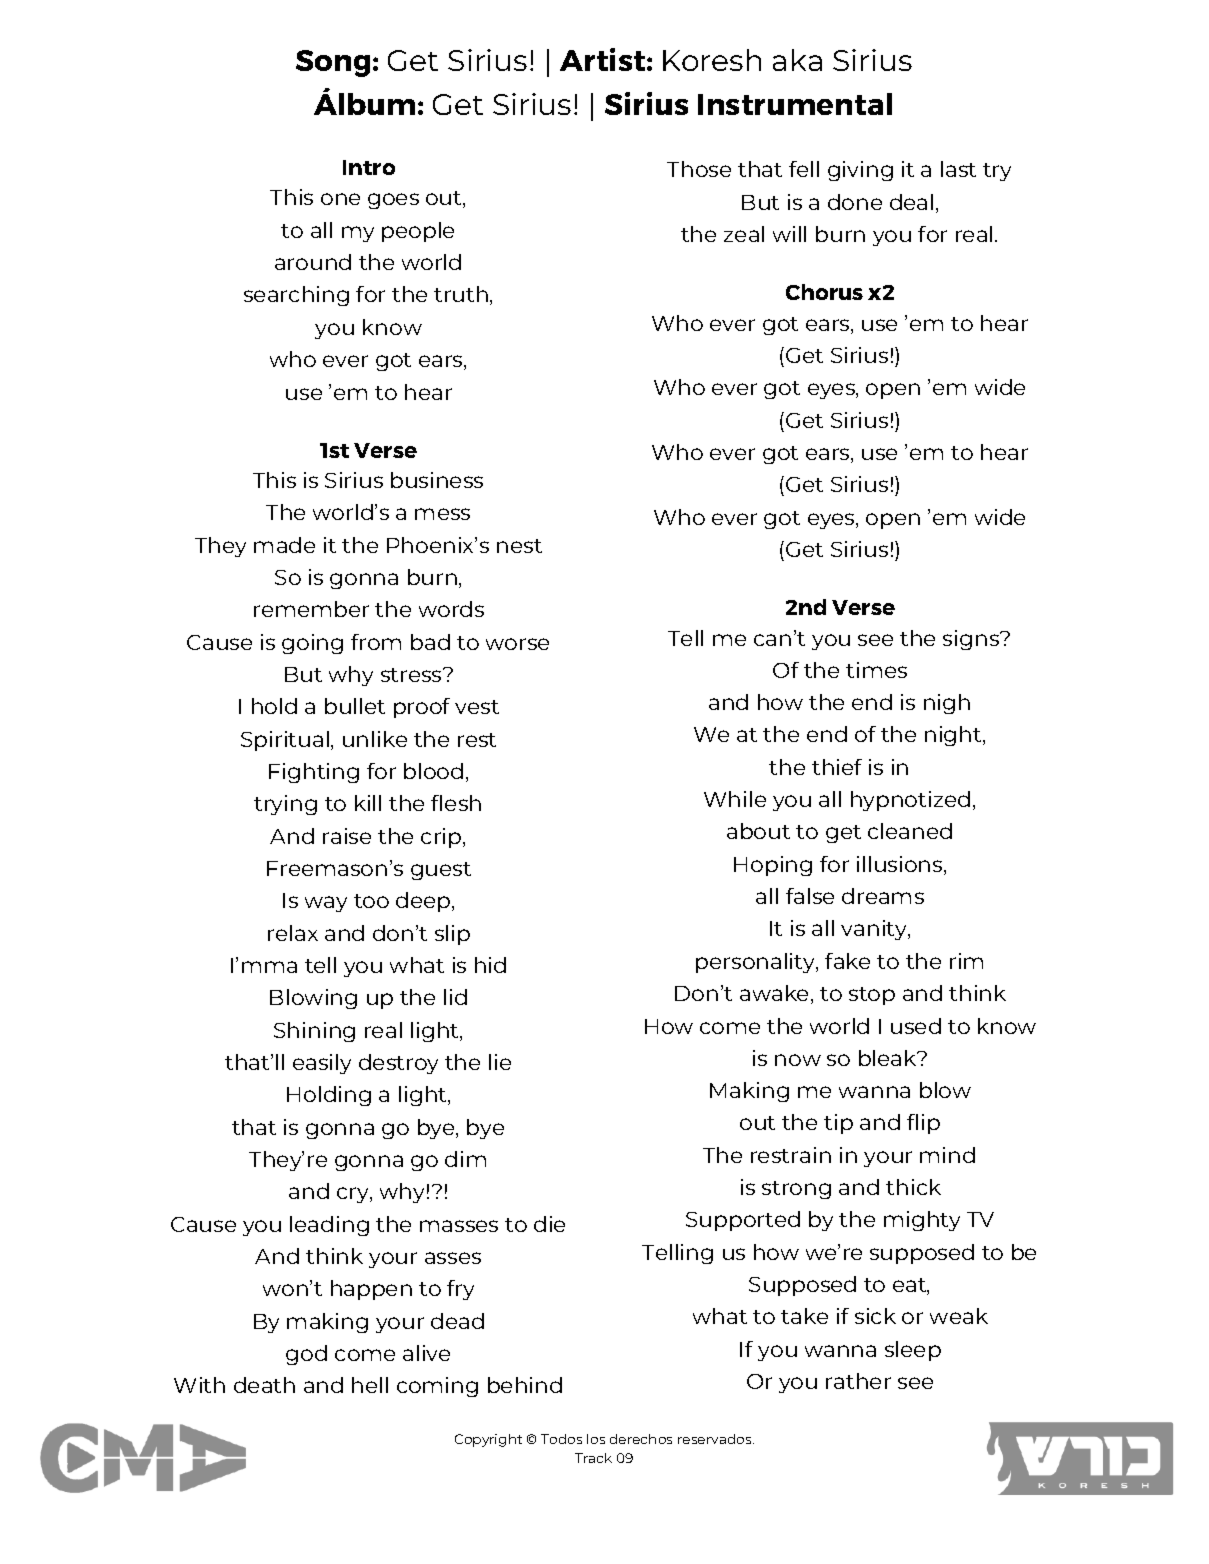 The image size is (1209, 1564). What do you see at coordinates (858, 1381) in the document?
I see `rather` at bounding box center [858, 1381].
